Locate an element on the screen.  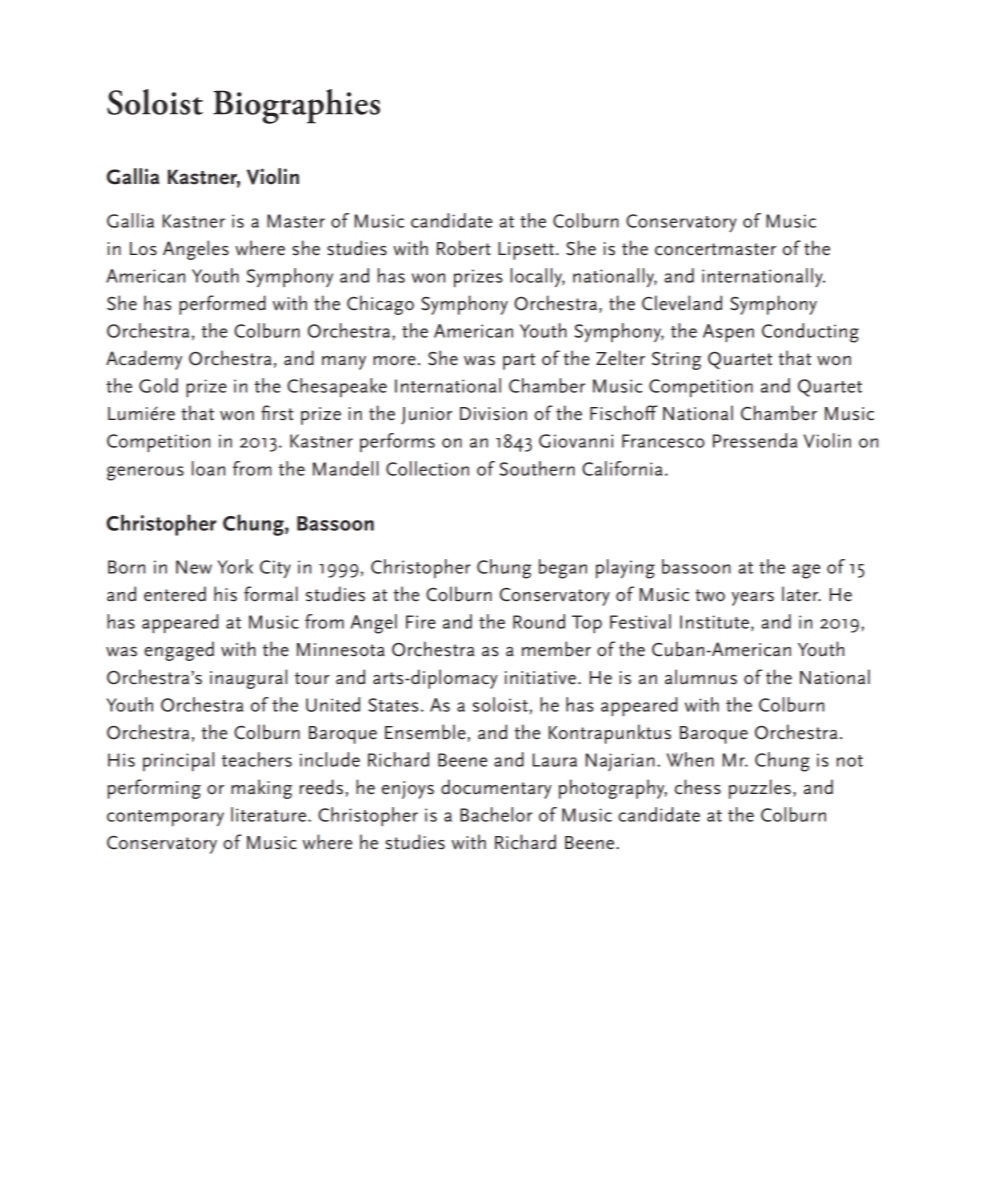
Robert is located at coordinates (464, 248).
